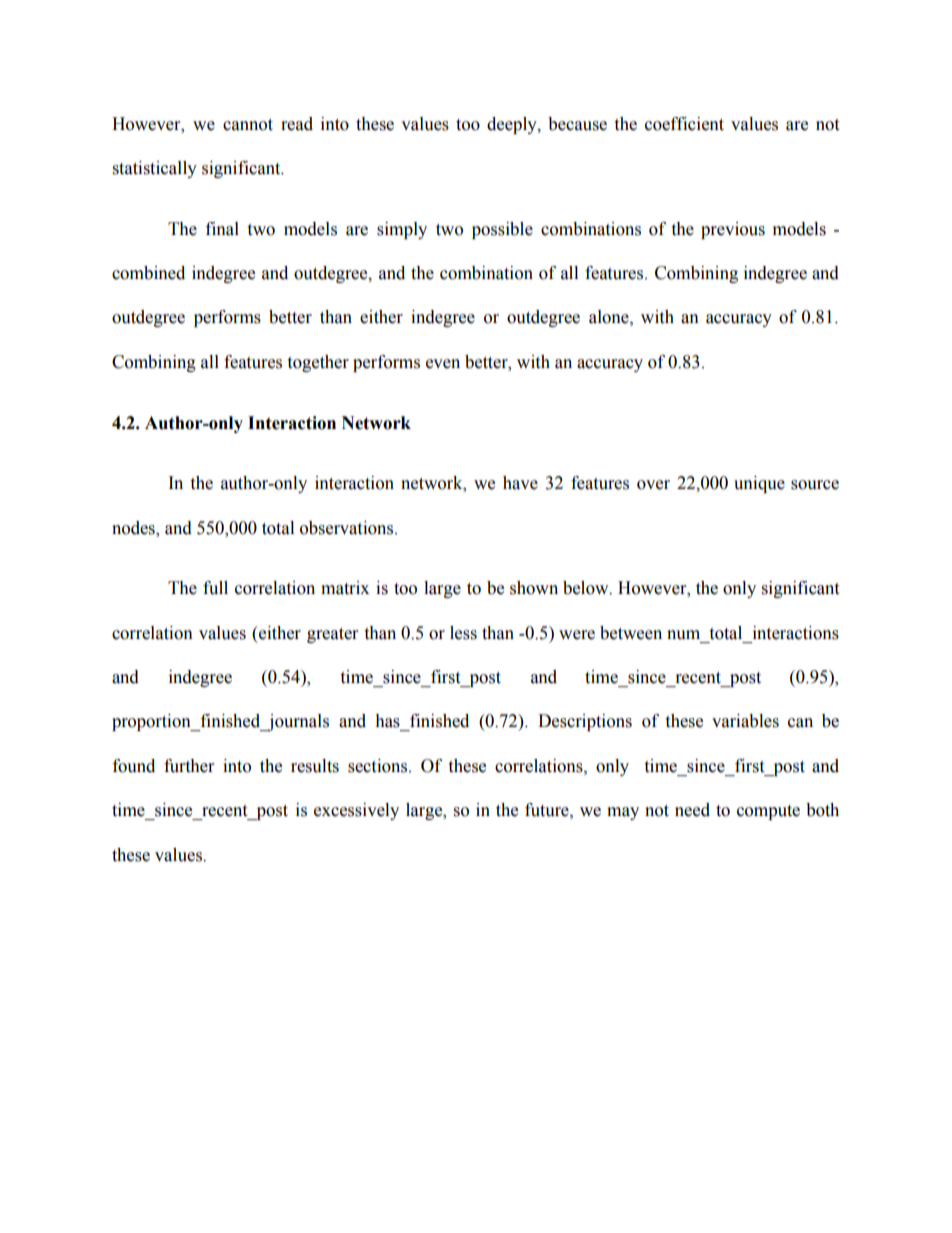  What do you see at coordinates (815, 485) in the document?
I see `source` at bounding box center [815, 485].
